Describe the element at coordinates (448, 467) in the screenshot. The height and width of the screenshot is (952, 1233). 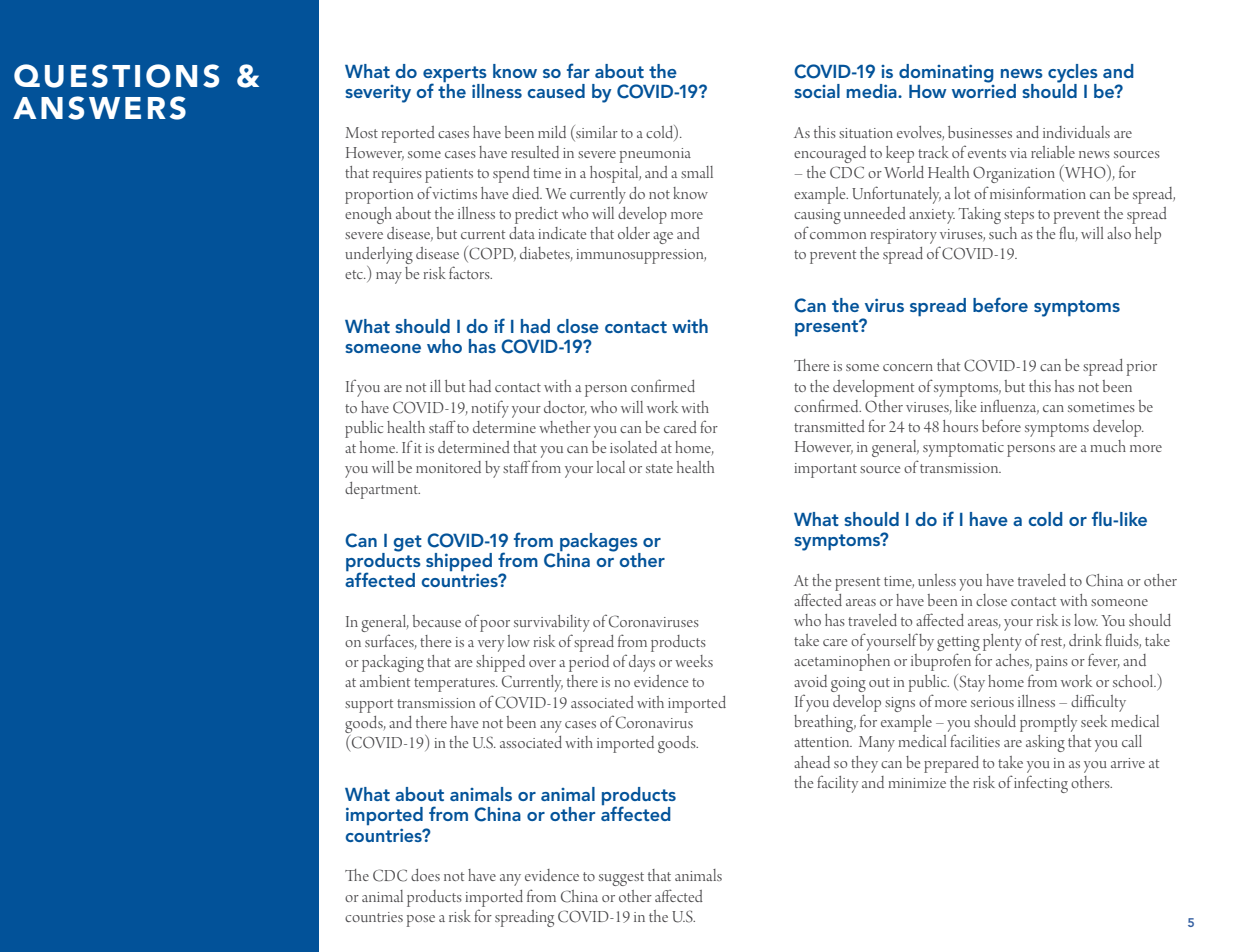
I see `monitored` at that location.
